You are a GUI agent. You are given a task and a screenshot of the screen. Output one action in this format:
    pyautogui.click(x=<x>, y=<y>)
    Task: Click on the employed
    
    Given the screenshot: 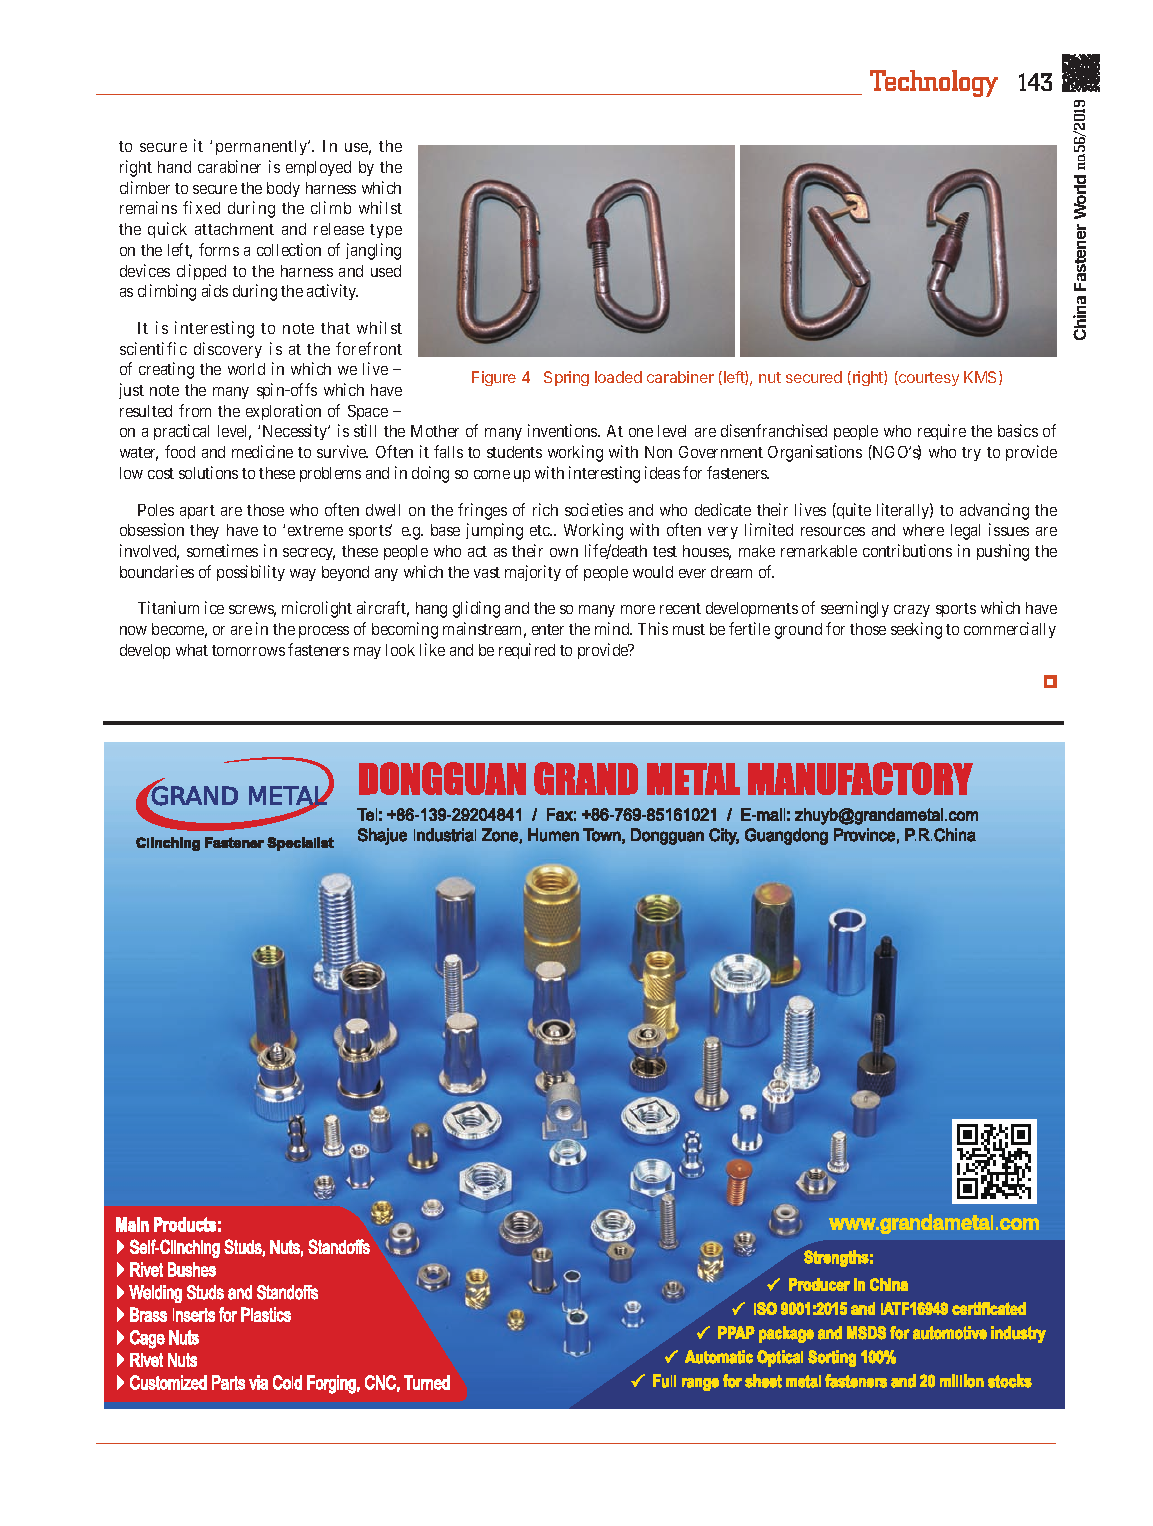 What is the action you would take?
    pyautogui.click(x=318, y=168)
